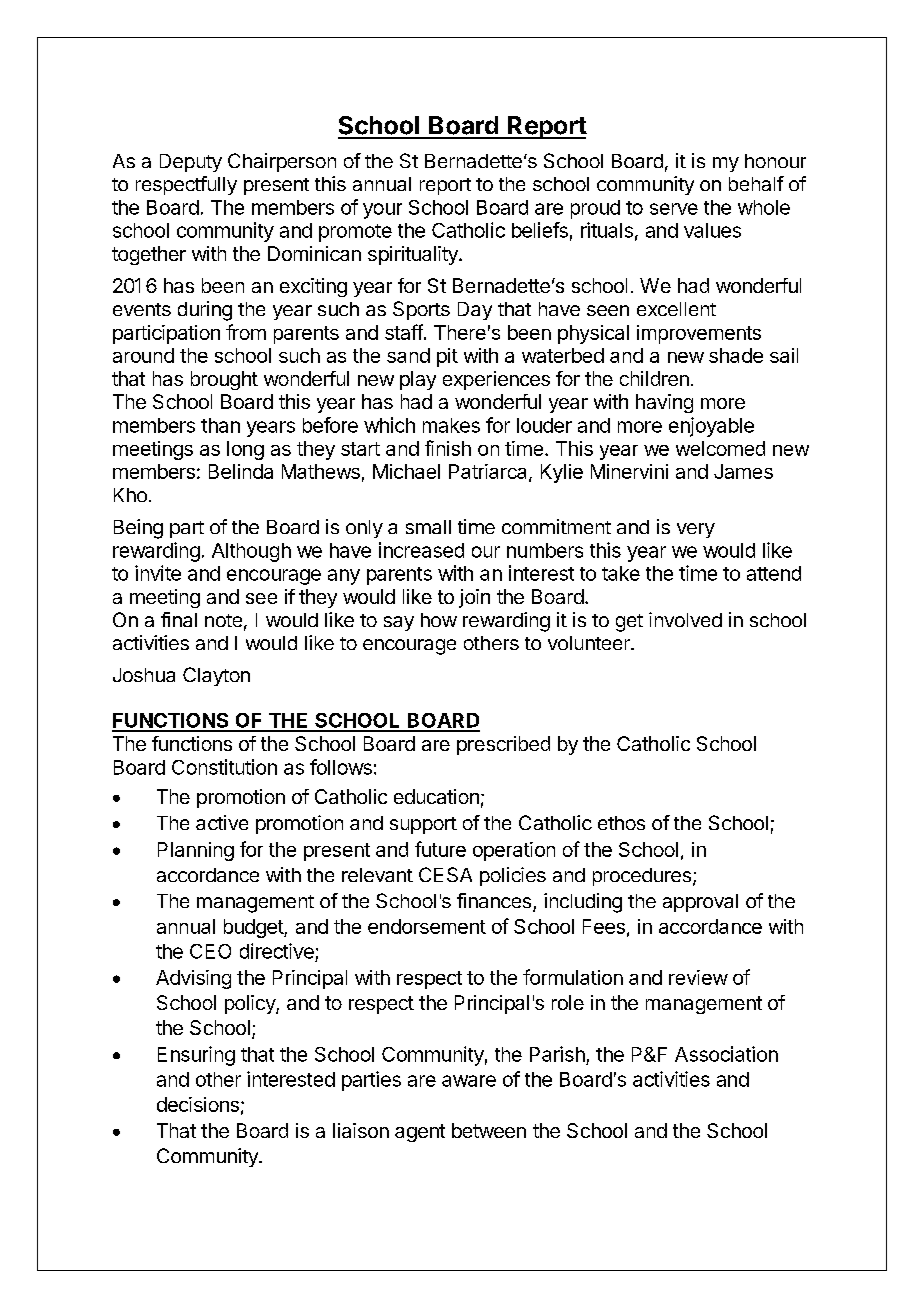  I want to click on serve, so click(674, 209).
